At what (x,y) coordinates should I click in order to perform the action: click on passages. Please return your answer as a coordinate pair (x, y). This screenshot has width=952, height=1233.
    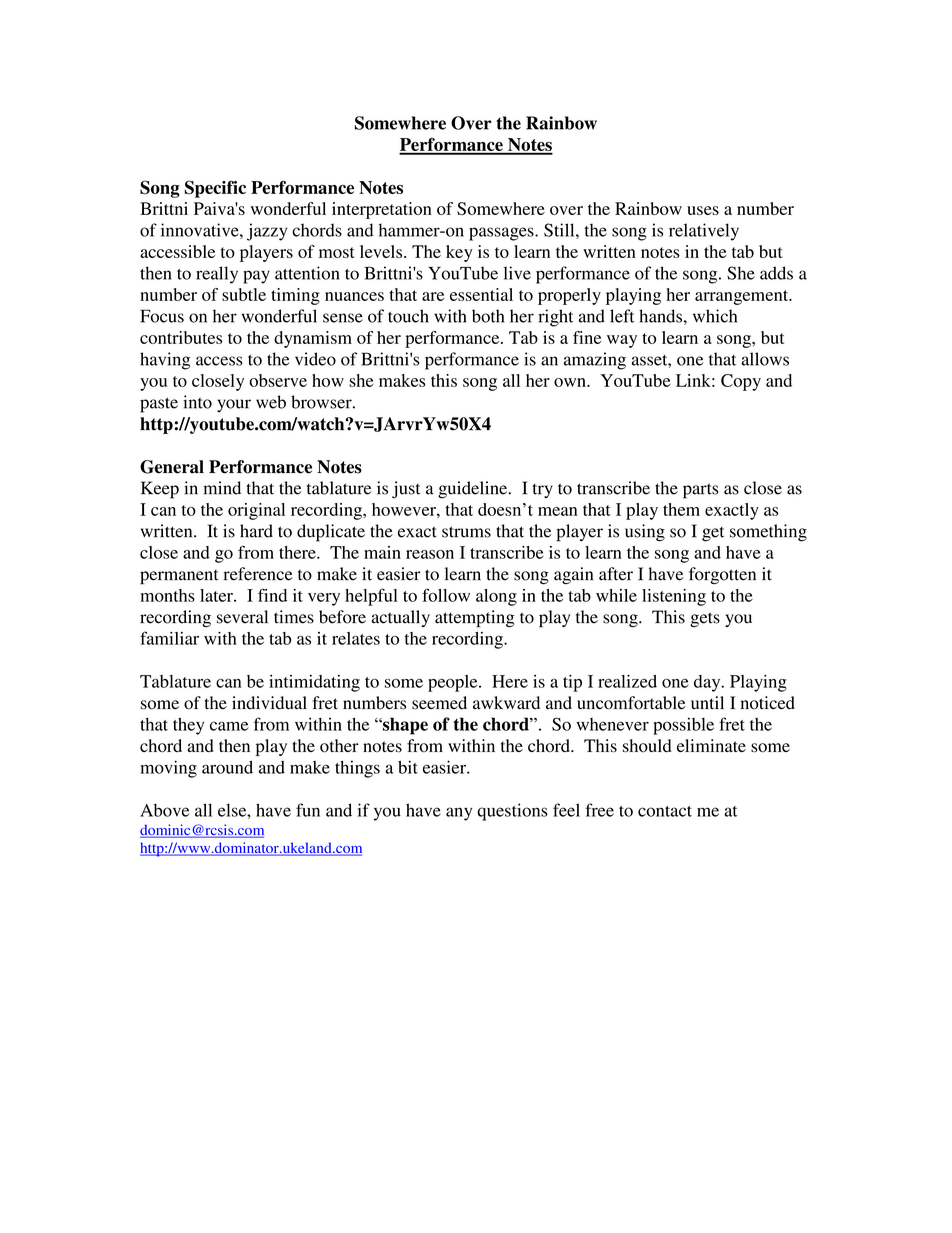
    Looking at the image, I should click on (502, 234).
